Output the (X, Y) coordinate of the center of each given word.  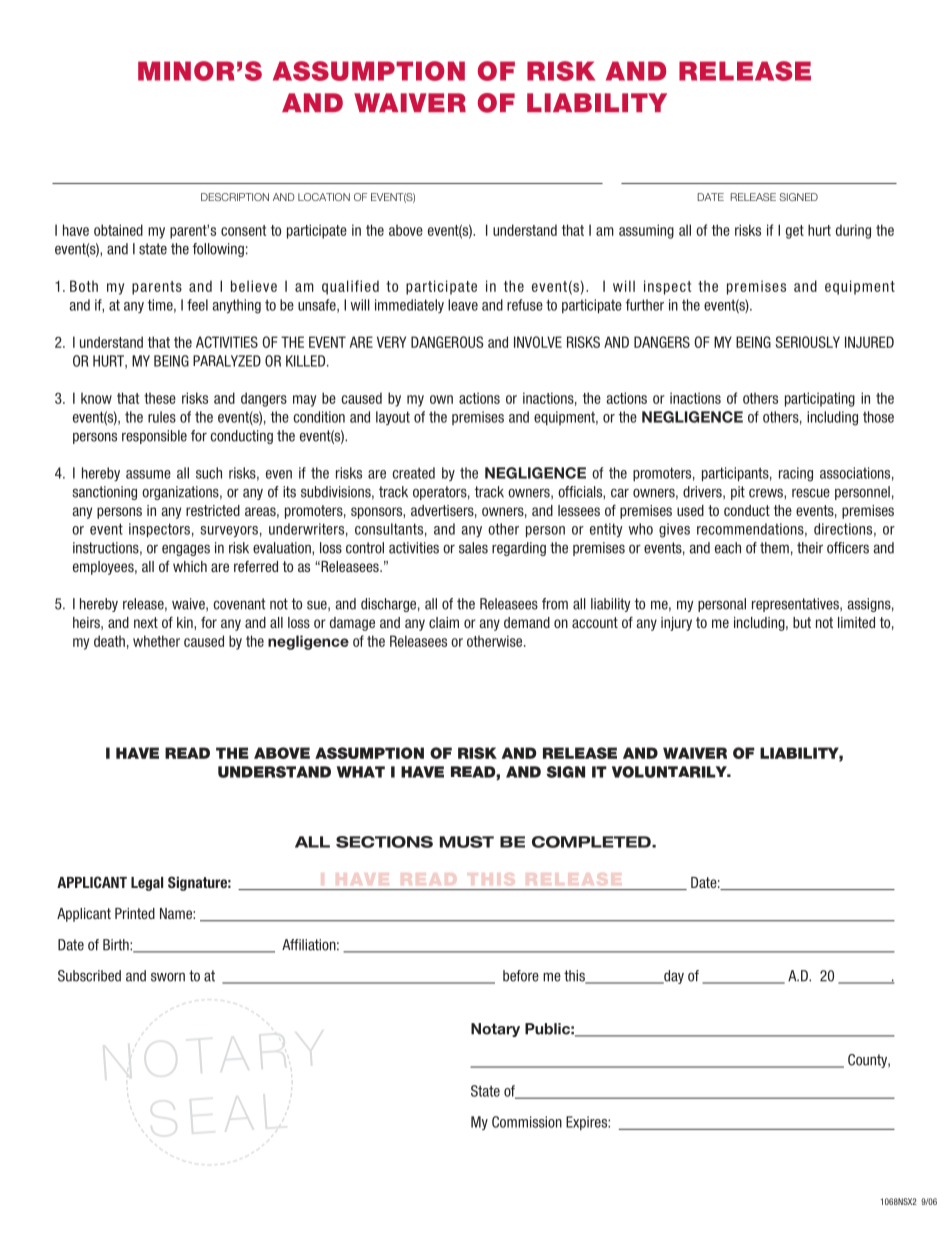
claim (444, 622)
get (795, 232)
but (802, 622)
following (218, 250)
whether (156, 641)
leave (463, 305)
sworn (168, 977)
